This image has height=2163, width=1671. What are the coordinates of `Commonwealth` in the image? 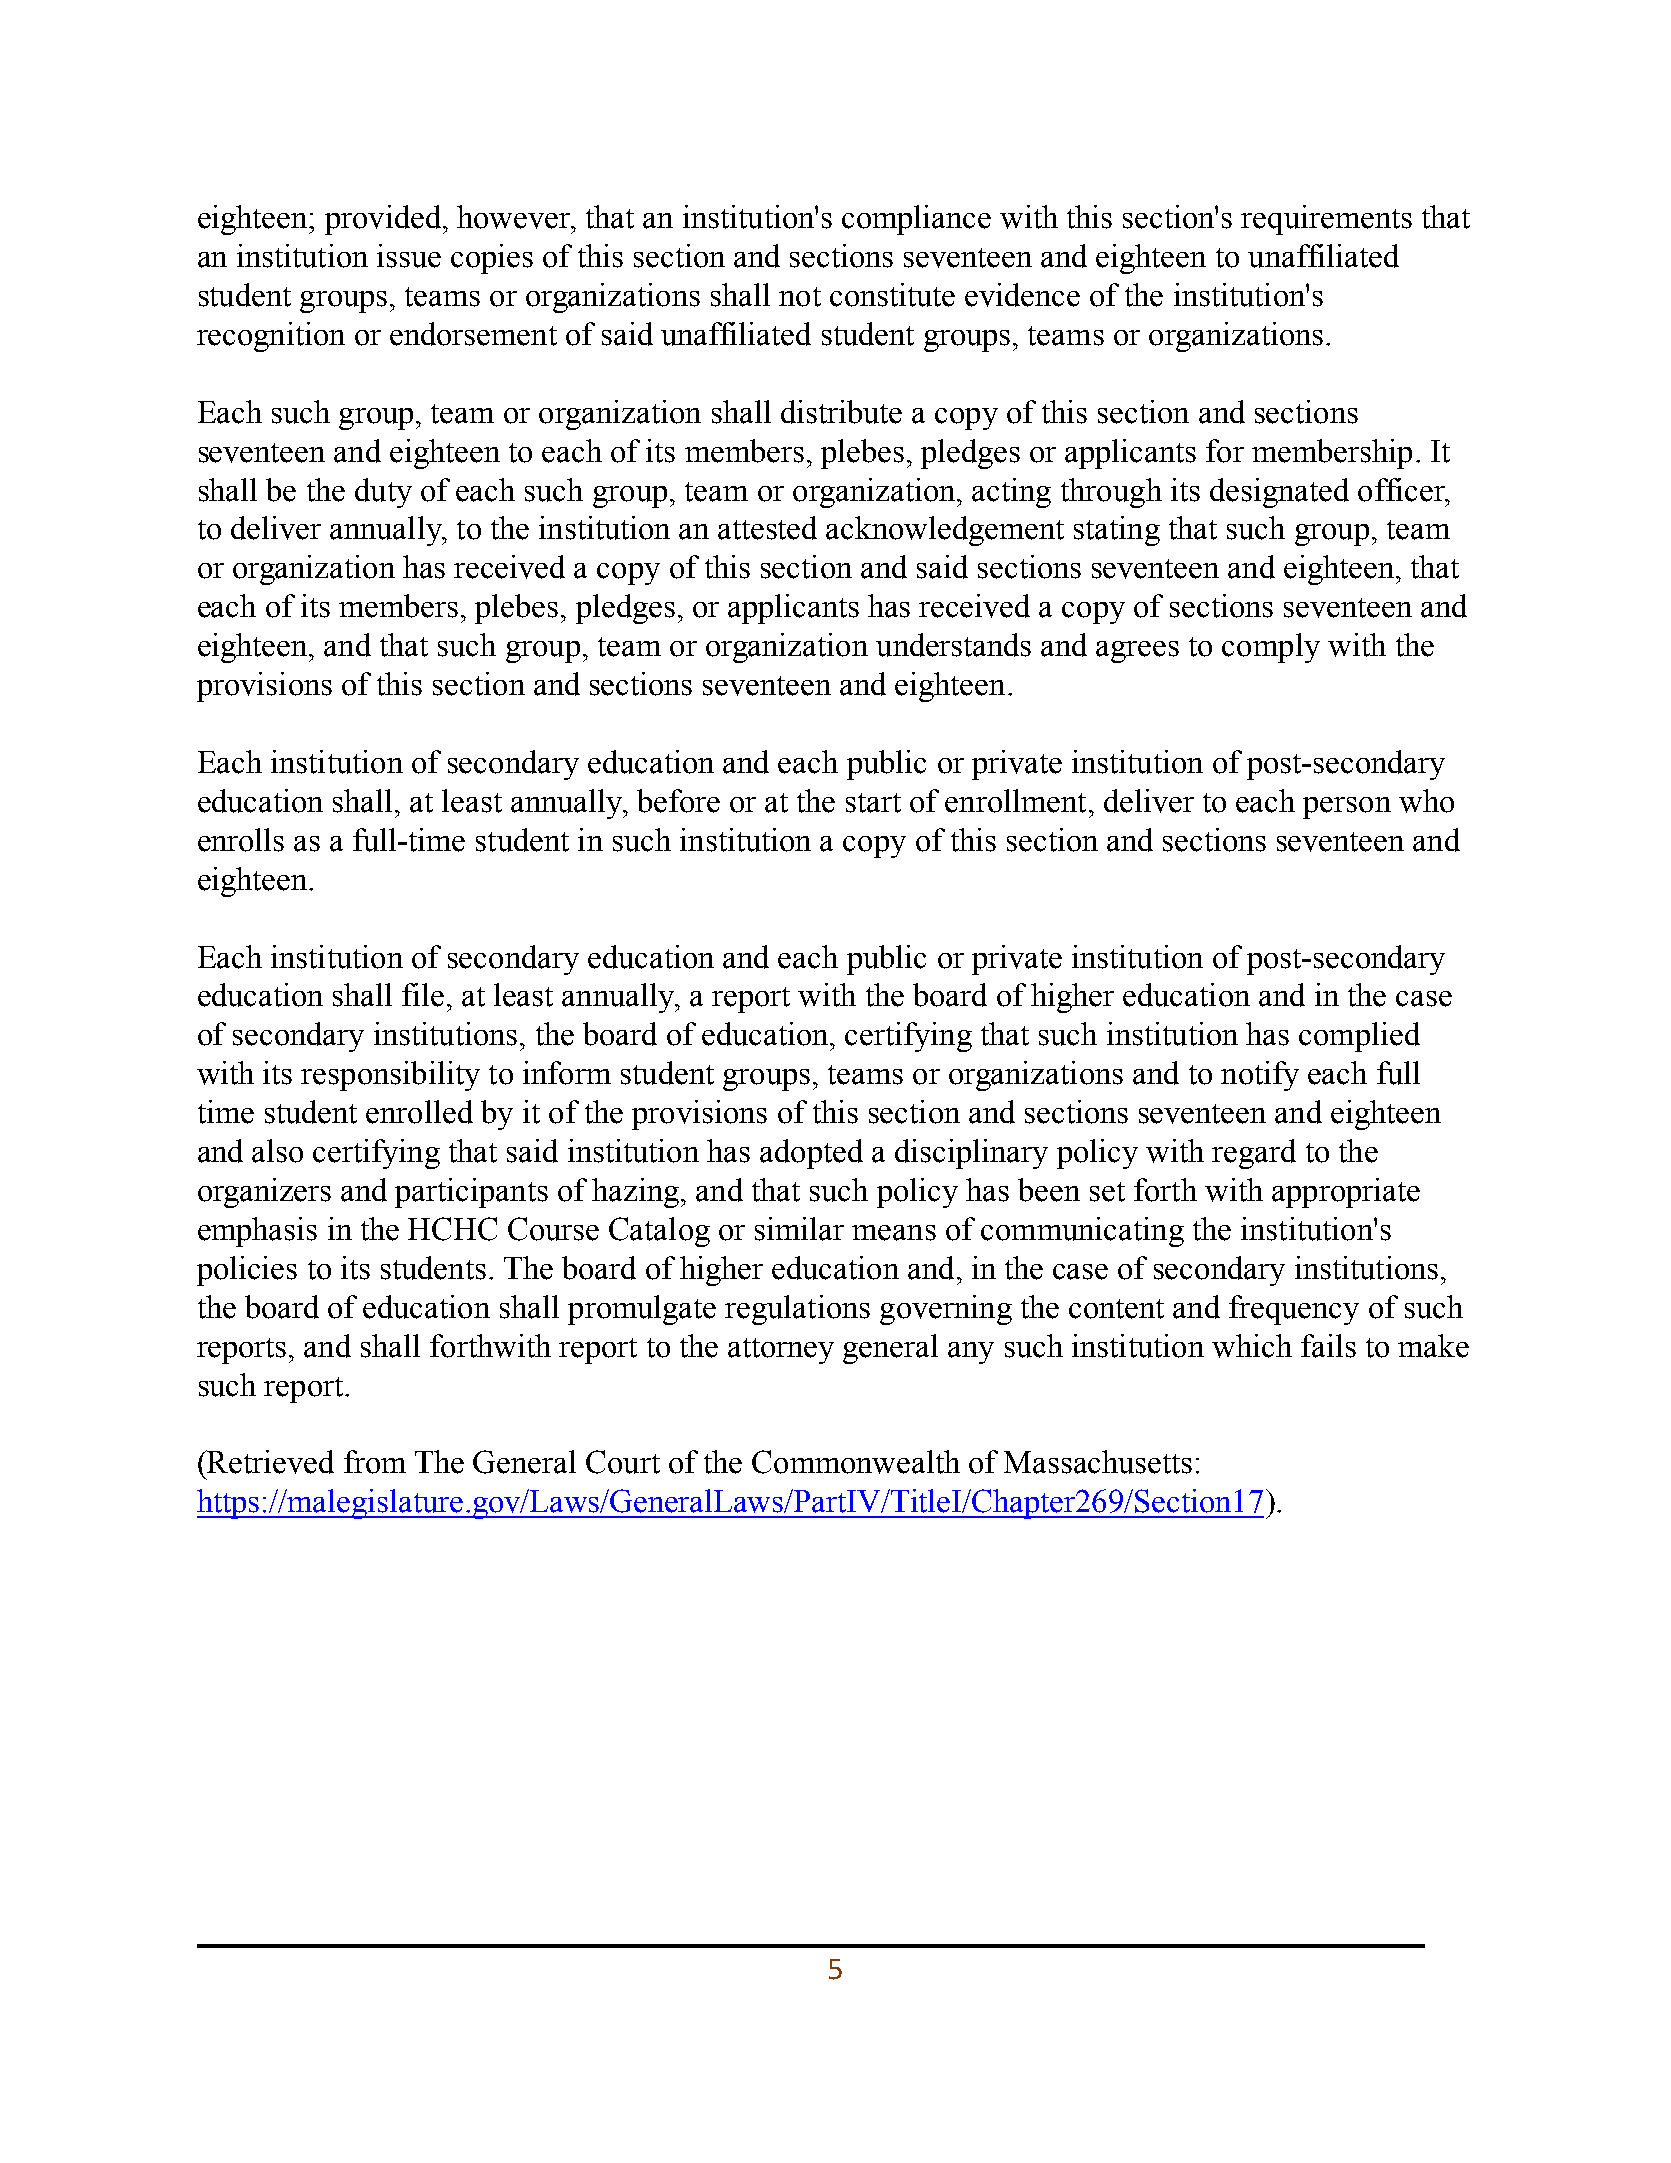 It's located at (856, 1462).
